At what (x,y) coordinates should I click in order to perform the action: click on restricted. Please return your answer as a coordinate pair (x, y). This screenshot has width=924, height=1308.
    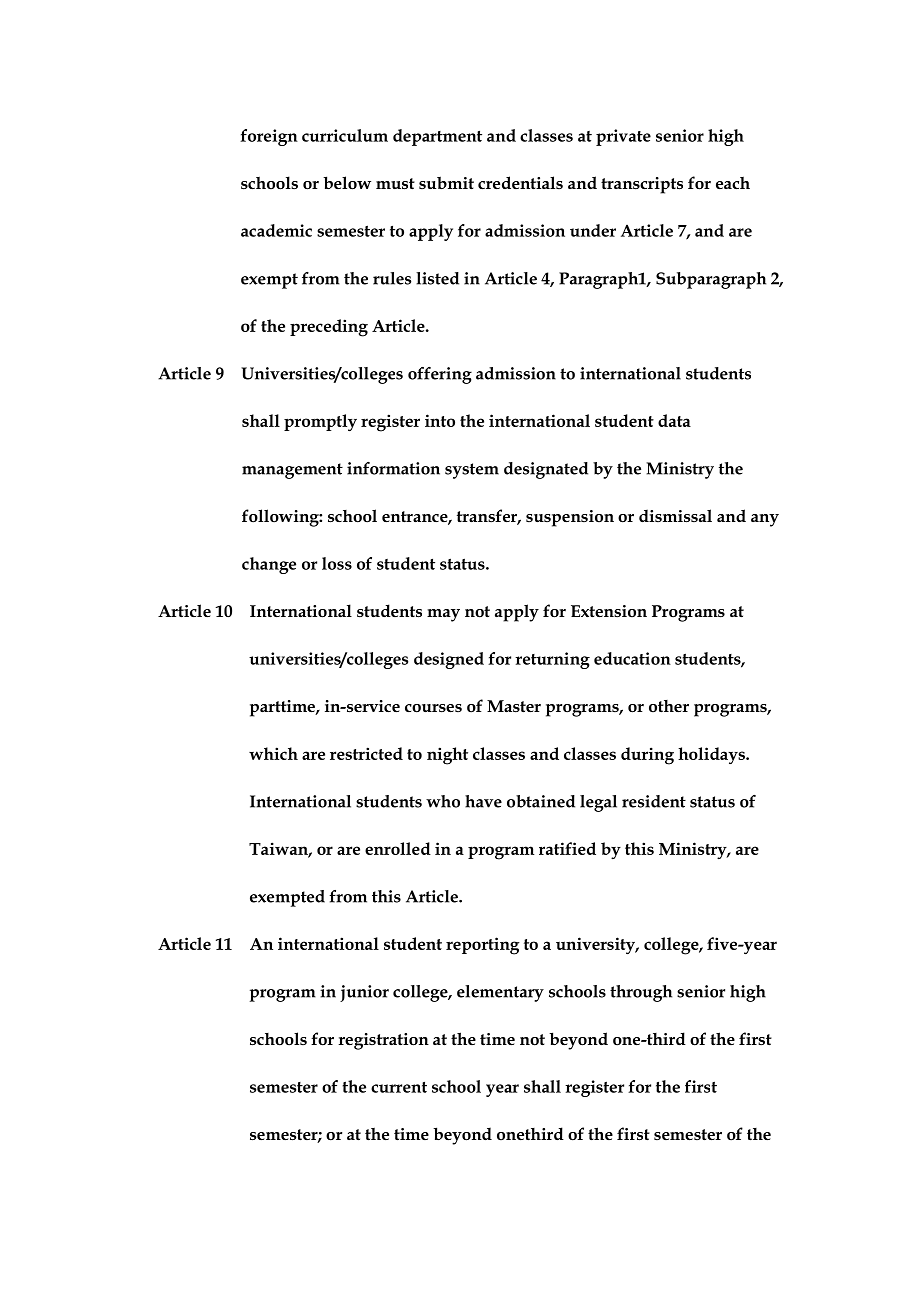
    Looking at the image, I should click on (366, 753).
